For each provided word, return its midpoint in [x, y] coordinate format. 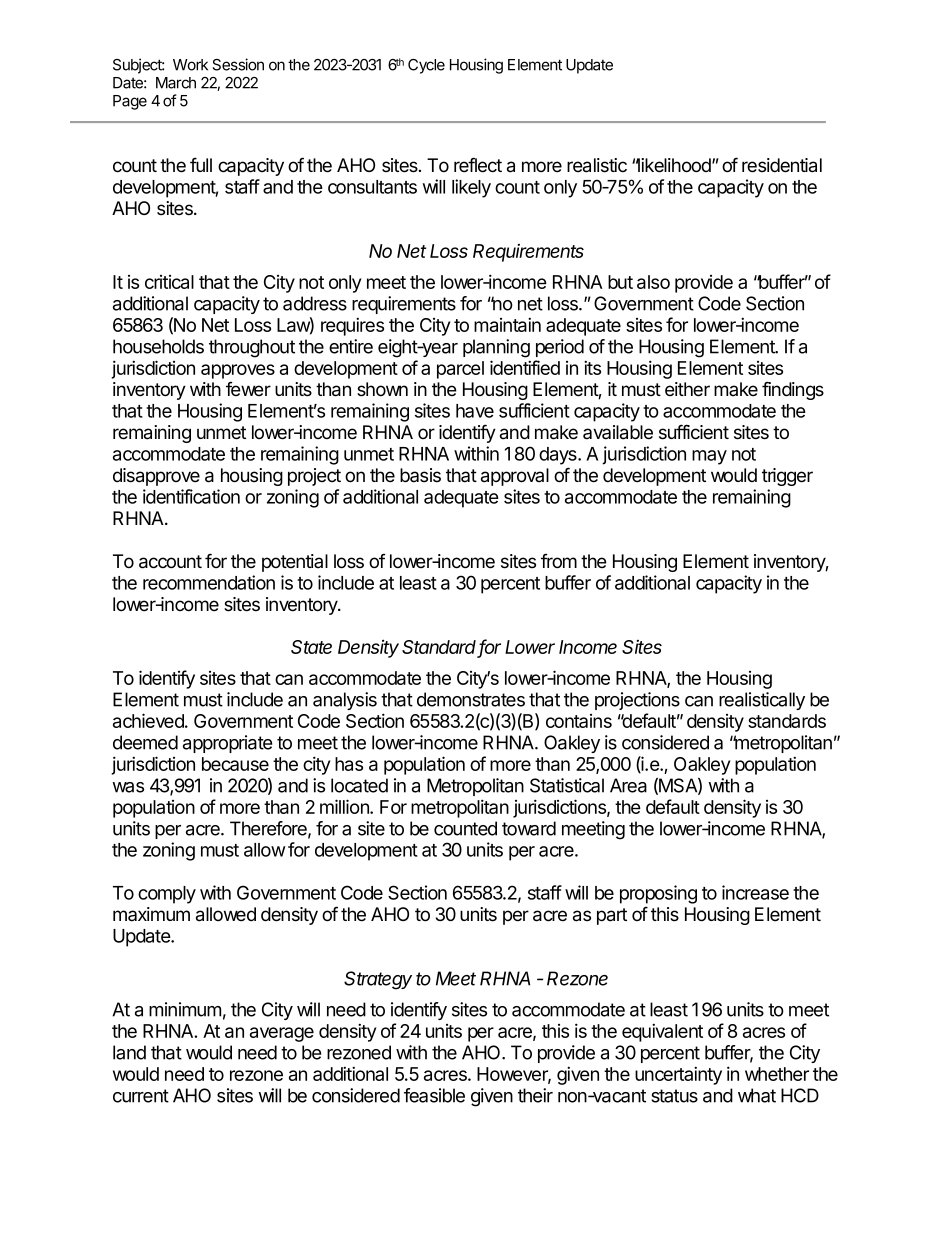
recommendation [209, 582]
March [176, 83]
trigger [787, 477]
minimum [185, 1009]
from [559, 561]
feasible [434, 1095]
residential [782, 165]
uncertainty [678, 1075]
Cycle [426, 66]
